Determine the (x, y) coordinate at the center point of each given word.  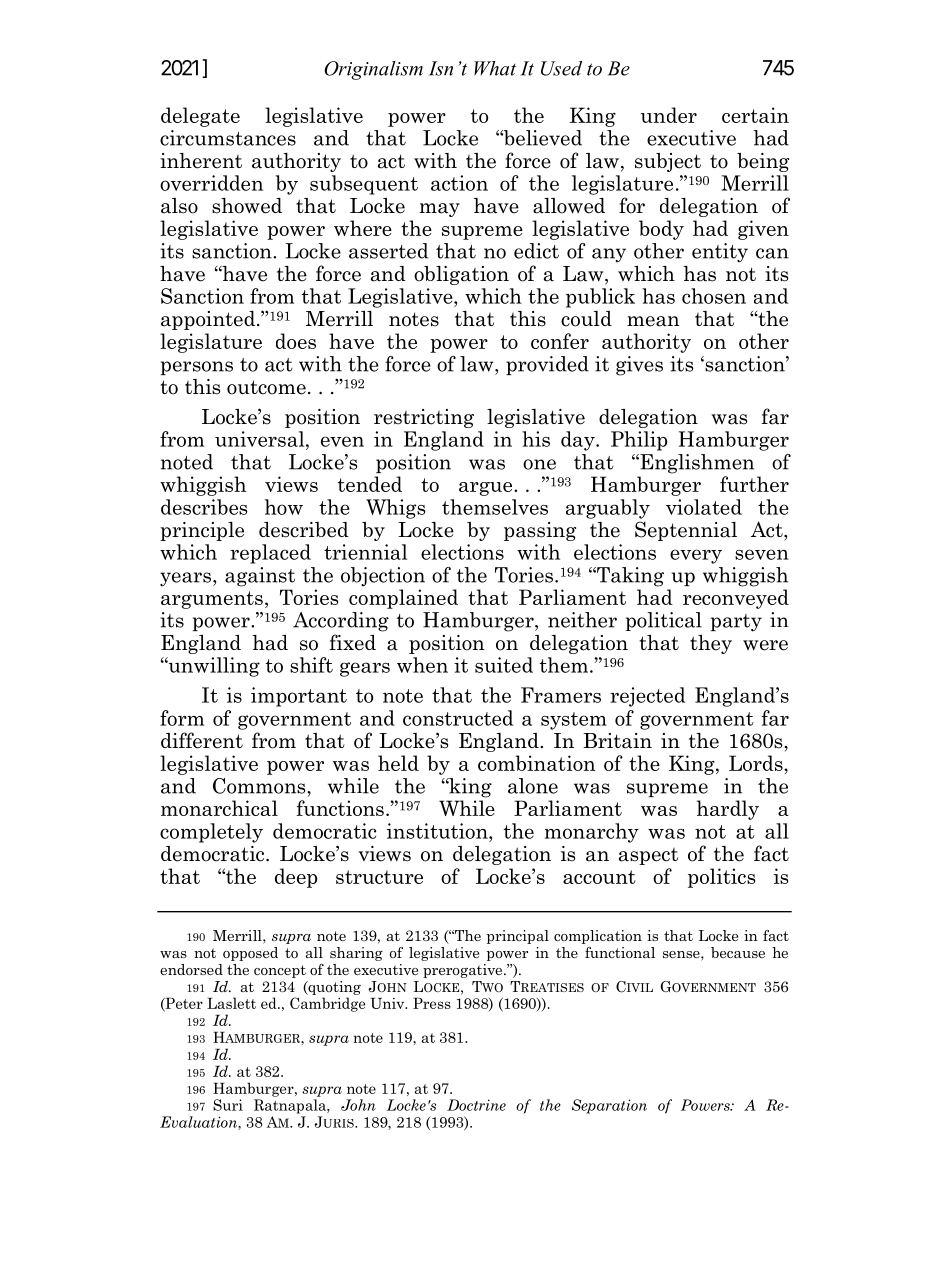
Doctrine (476, 1105)
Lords (757, 763)
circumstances (228, 138)
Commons (260, 786)
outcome (266, 387)
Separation (609, 1106)
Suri (228, 1105)
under (669, 115)
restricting (424, 418)
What (495, 68)
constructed (458, 718)
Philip (639, 441)
